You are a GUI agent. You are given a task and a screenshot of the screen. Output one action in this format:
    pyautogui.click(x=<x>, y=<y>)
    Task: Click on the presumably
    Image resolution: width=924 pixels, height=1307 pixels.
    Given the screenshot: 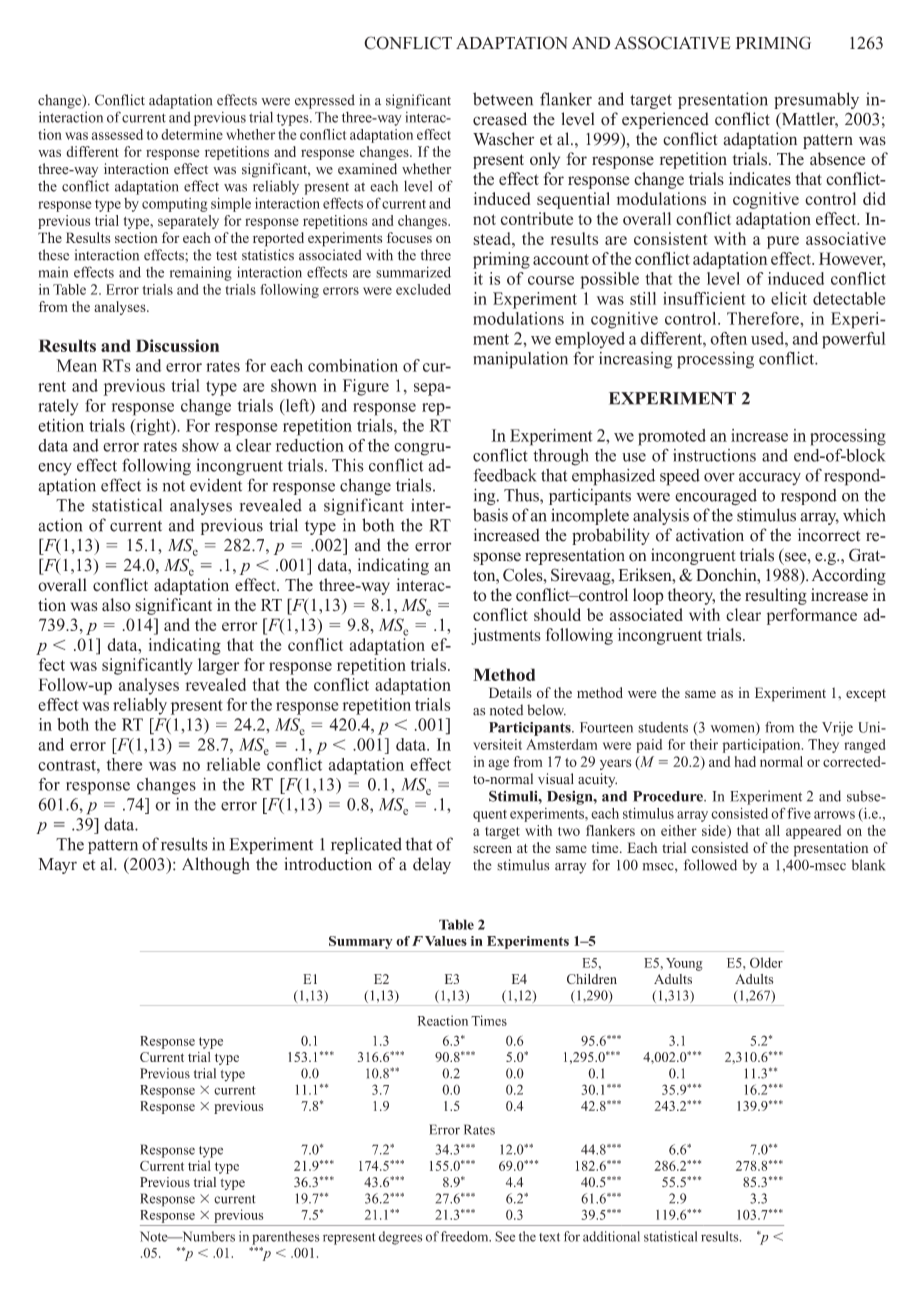 What is the action you would take?
    pyautogui.click(x=816, y=100)
